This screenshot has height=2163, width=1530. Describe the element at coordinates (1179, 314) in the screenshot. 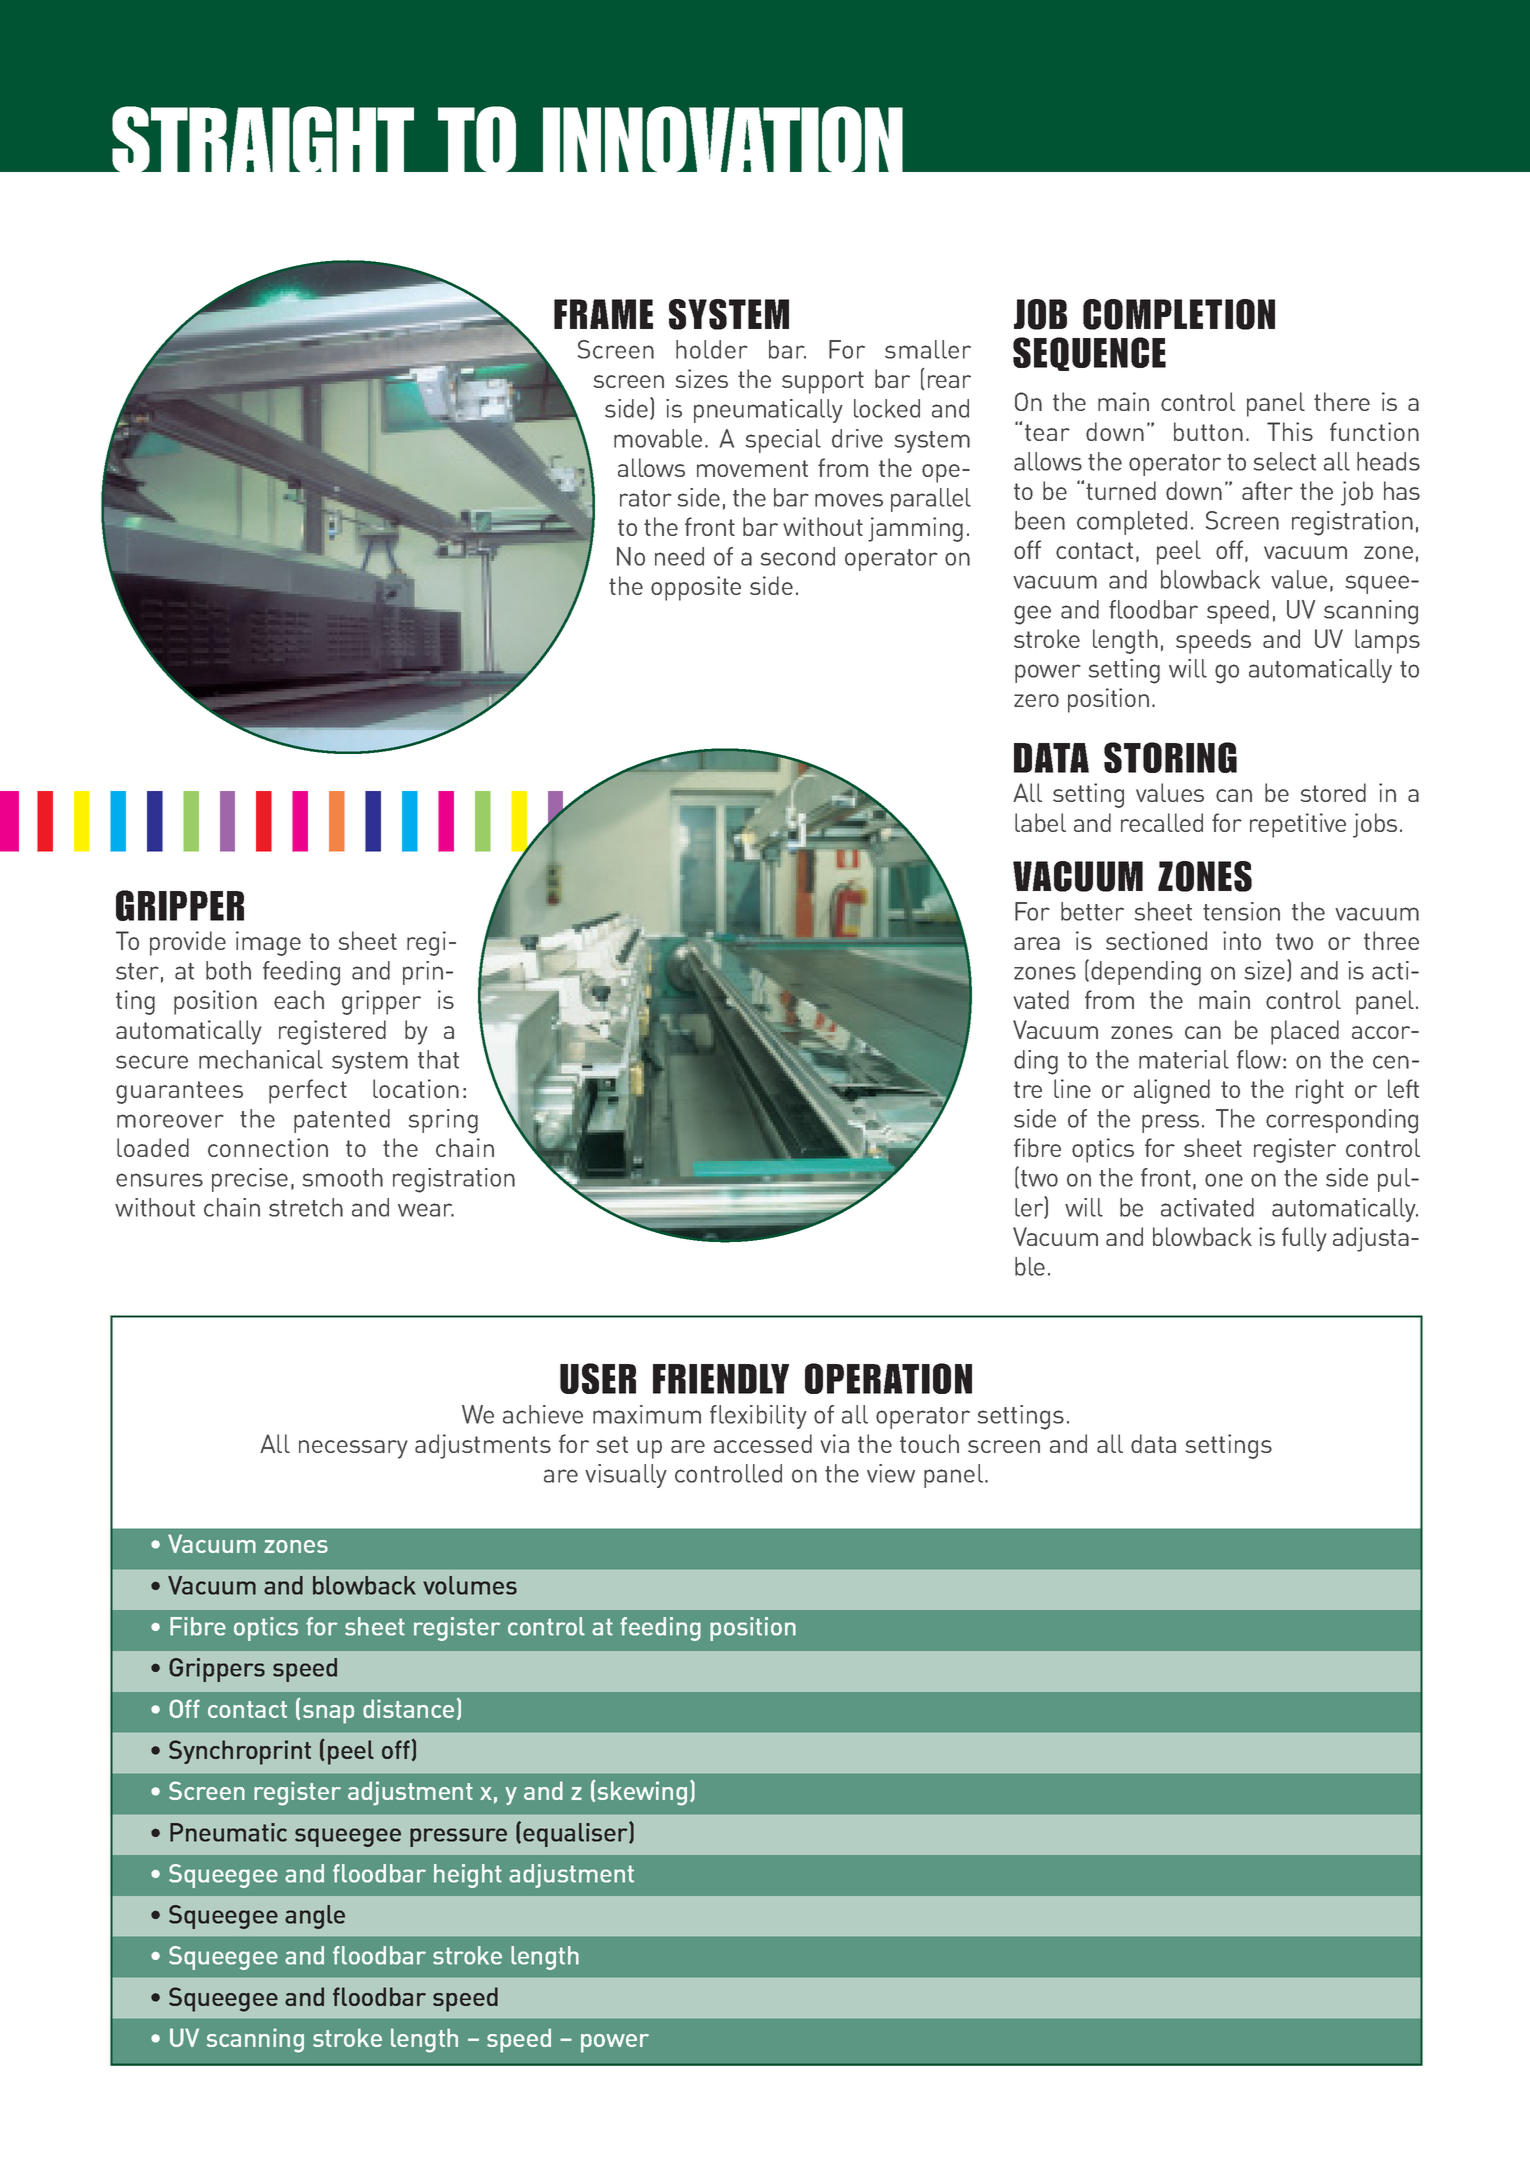

I see `COMPLETION` at that location.
